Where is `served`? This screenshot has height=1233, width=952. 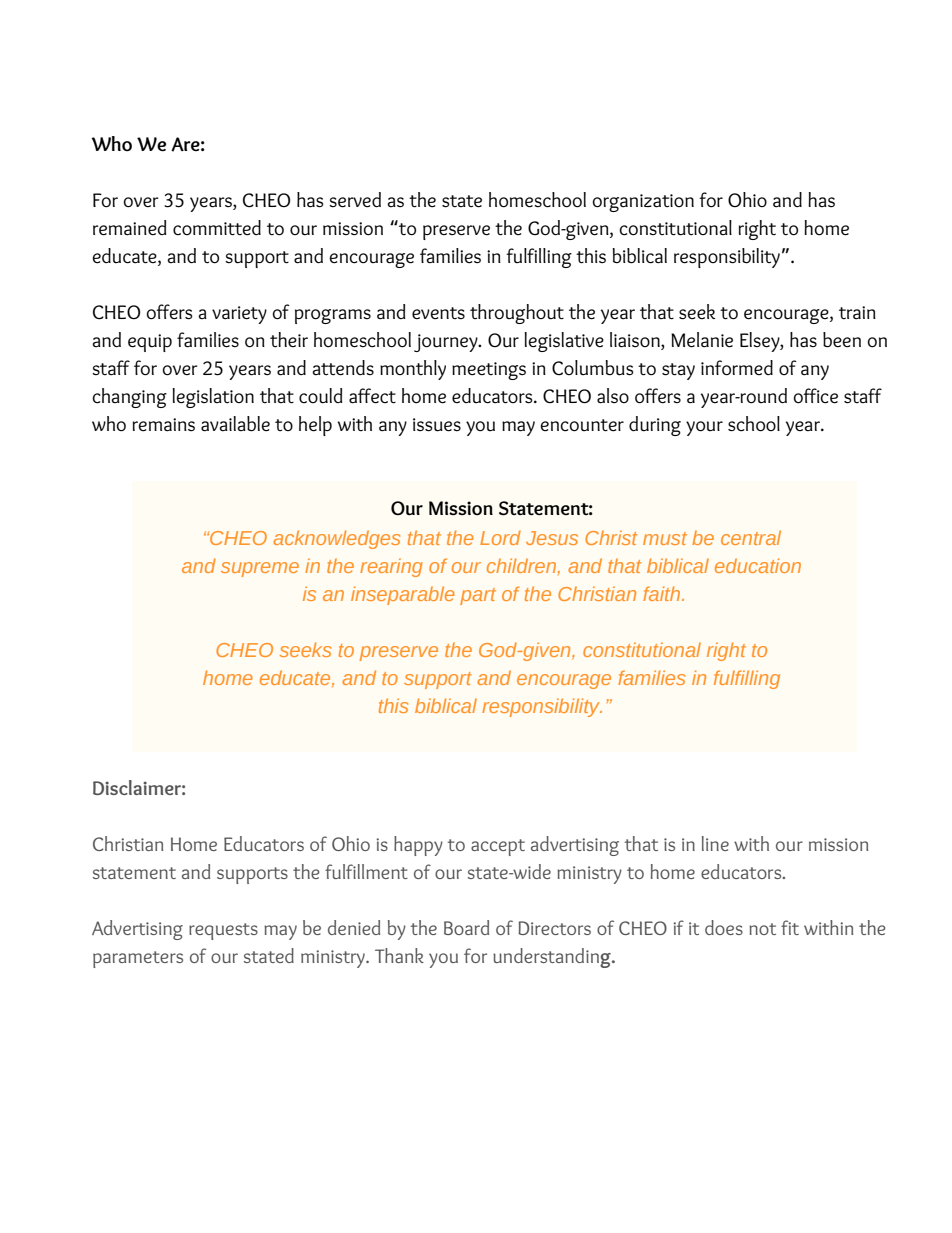
served is located at coordinates (355, 200).
